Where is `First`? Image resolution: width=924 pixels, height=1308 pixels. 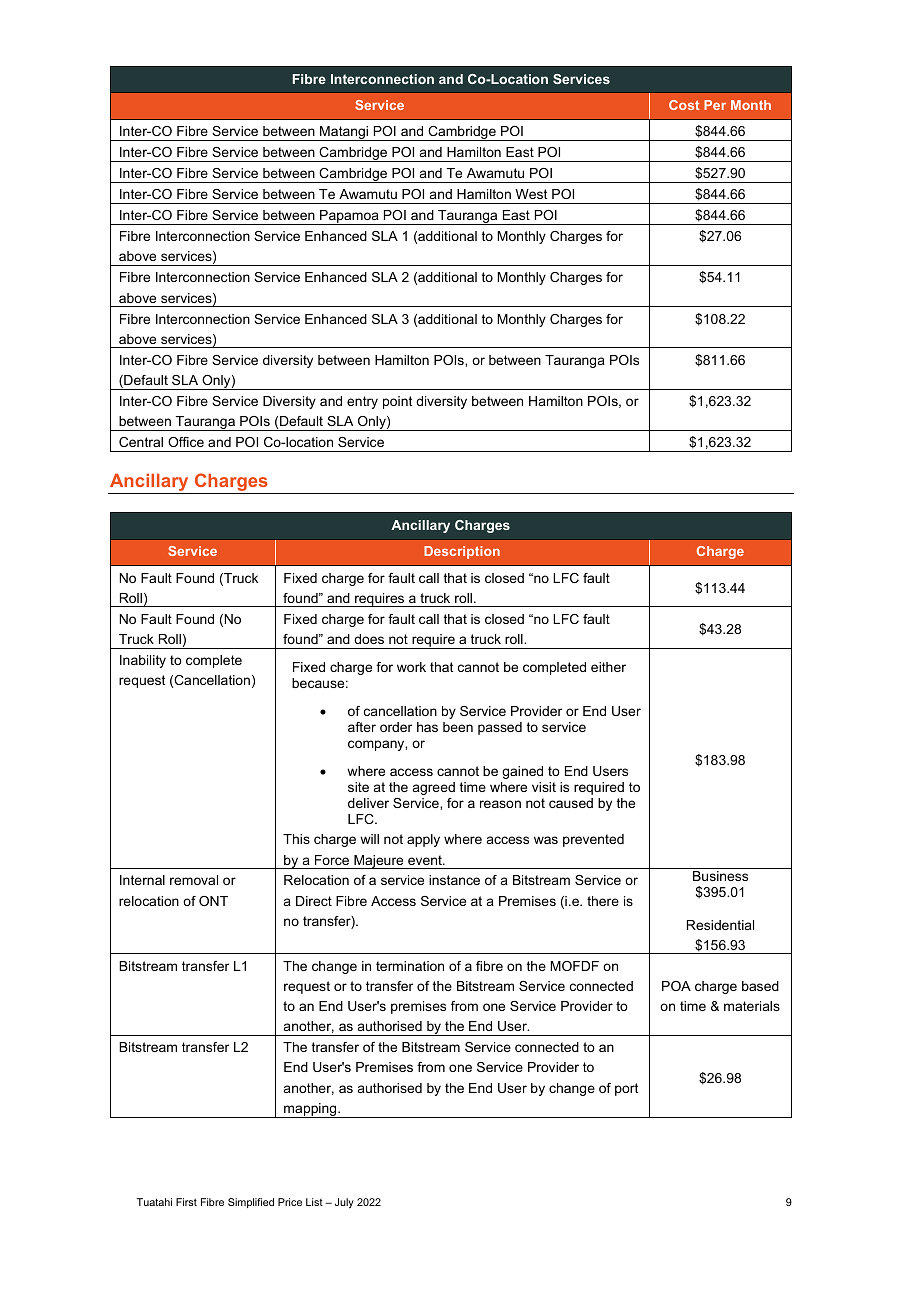
First is located at coordinates (186, 1202).
